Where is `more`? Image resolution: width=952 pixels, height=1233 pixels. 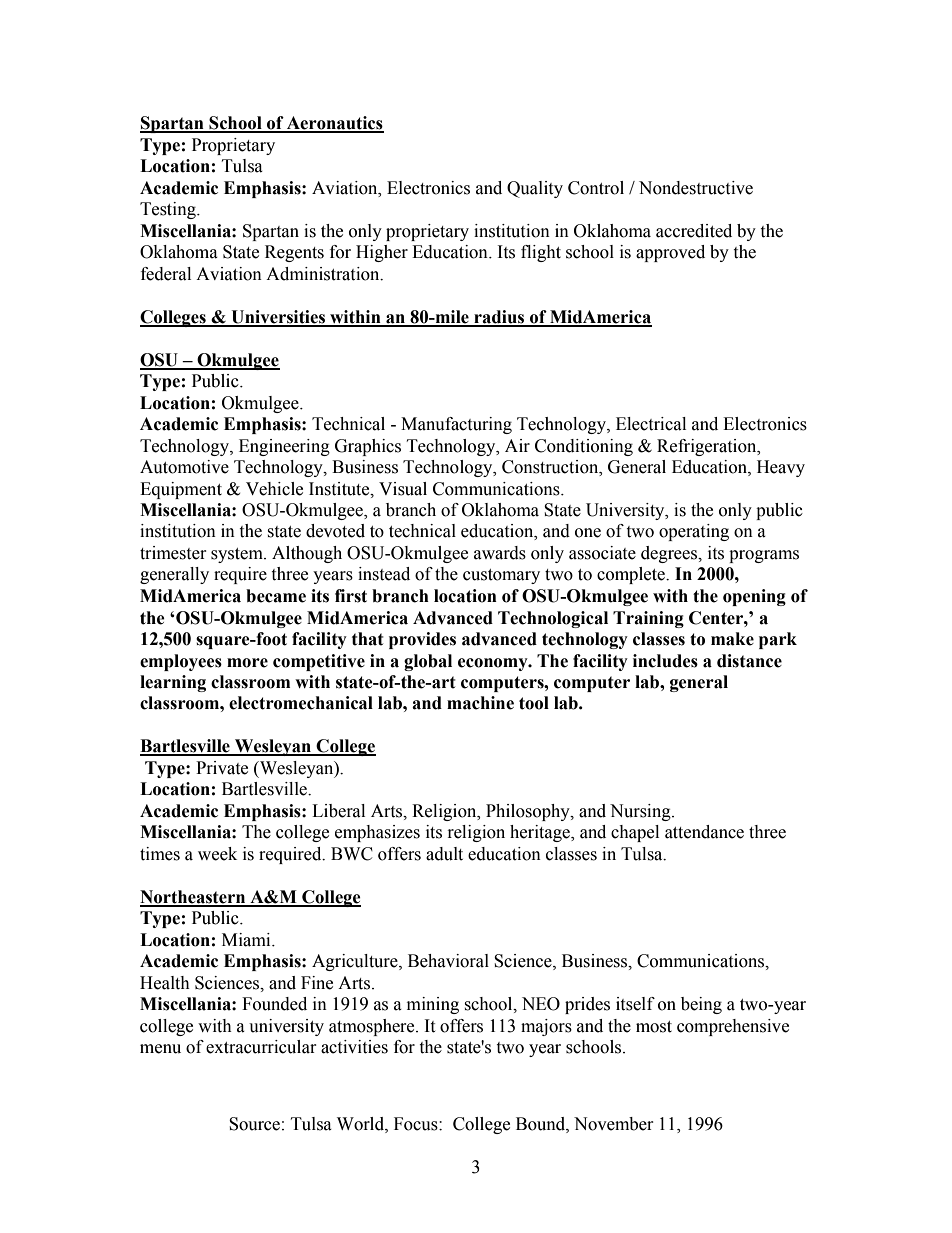 more is located at coordinates (247, 663).
